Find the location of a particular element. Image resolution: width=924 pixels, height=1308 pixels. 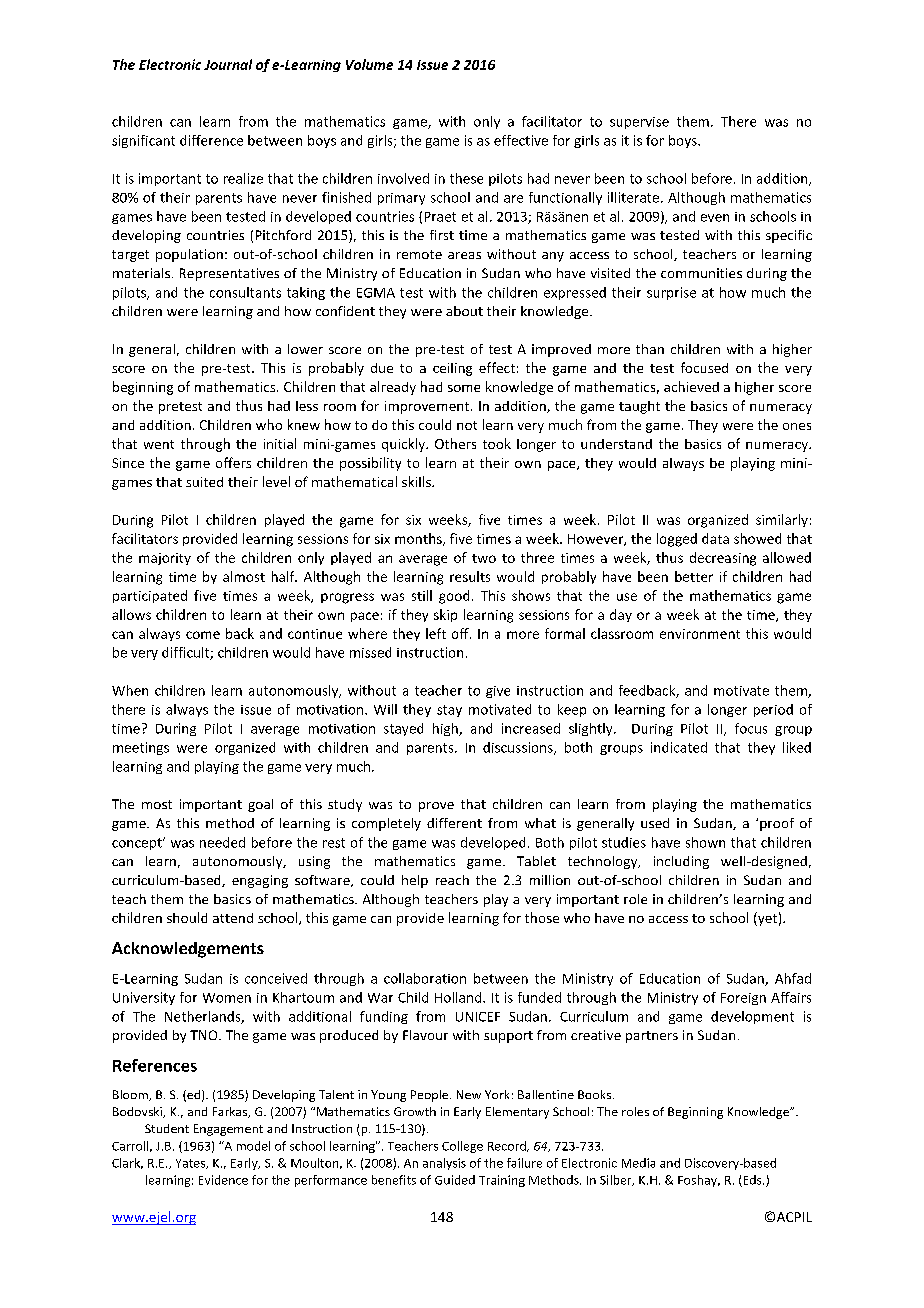

these is located at coordinates (466, 178).
